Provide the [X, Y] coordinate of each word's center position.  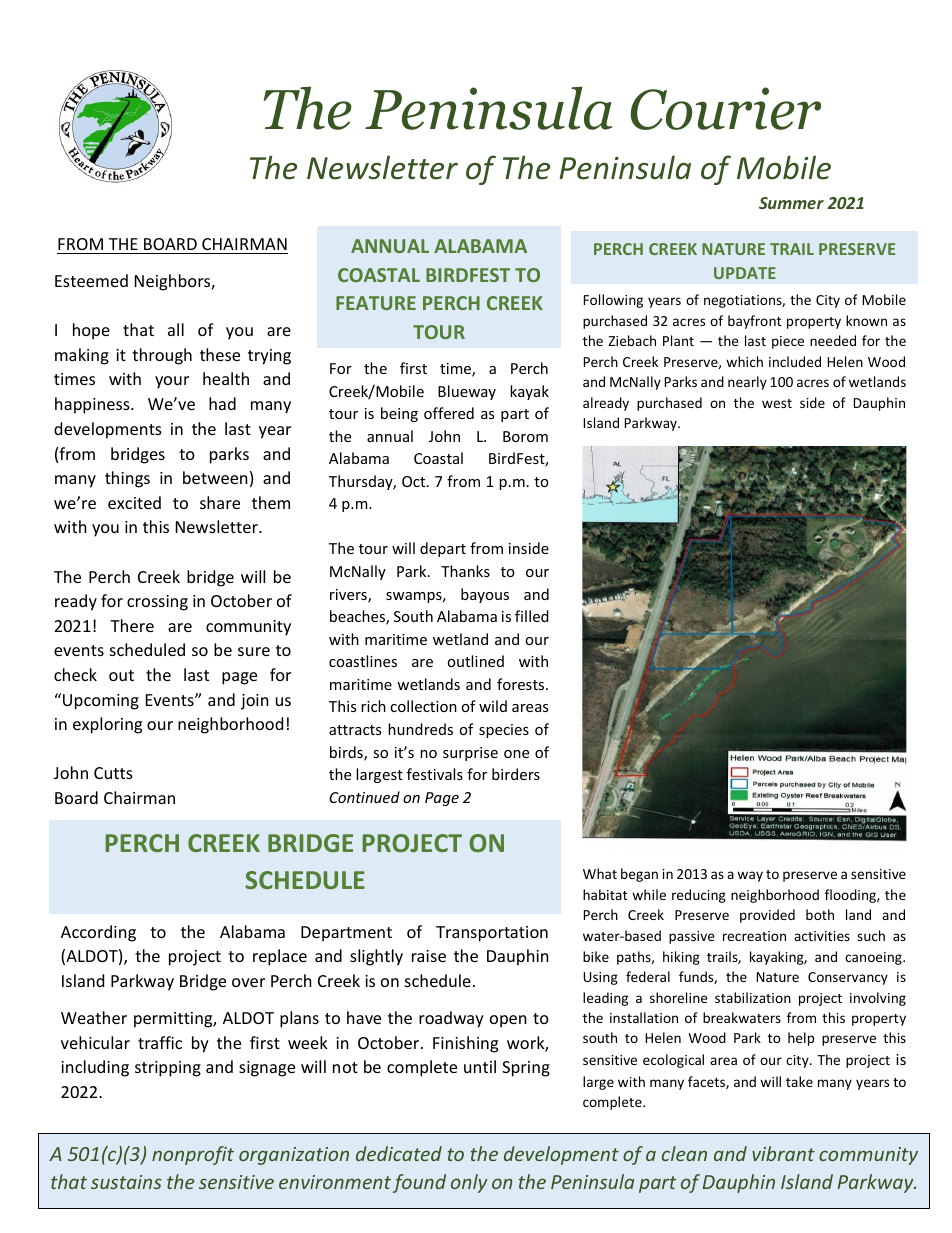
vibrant [783, 1153]
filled [532, 616]
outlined [475, 661]
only [469, 1183]
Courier [725, 108]
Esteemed [91, 280]
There [132, 625]
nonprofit [193, 1155]
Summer [791, 203]
